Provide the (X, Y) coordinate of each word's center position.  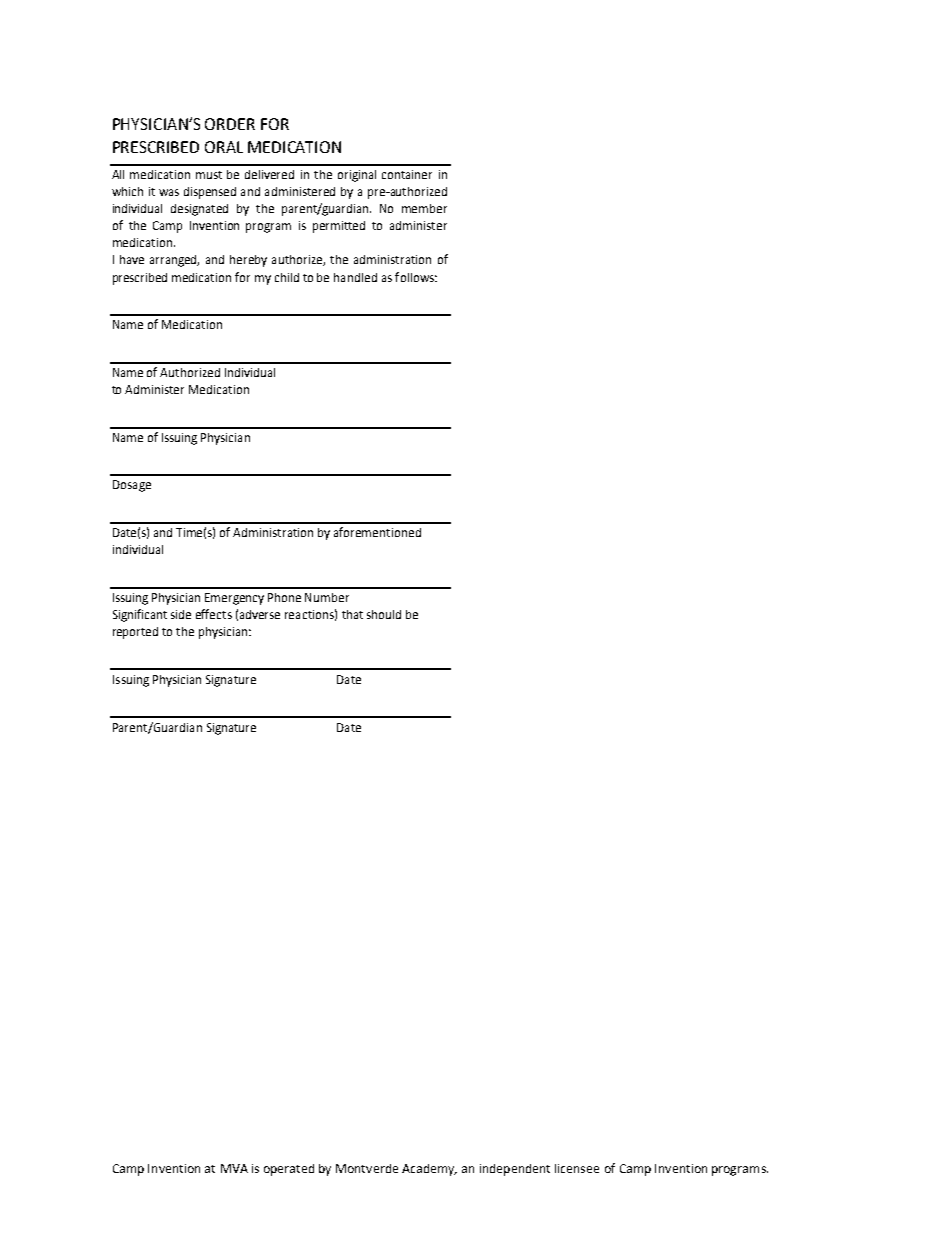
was (169, 192)
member (424, 208)
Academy (429, 1170)
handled (355, 277)
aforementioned (377, 532)
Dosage (132, 486)
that (352, 614)
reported (135, 633)
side (181, 614)
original (357, 176)
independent (515, 1170)
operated (289, 1170)
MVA (234, 1168)
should (384, 614)
